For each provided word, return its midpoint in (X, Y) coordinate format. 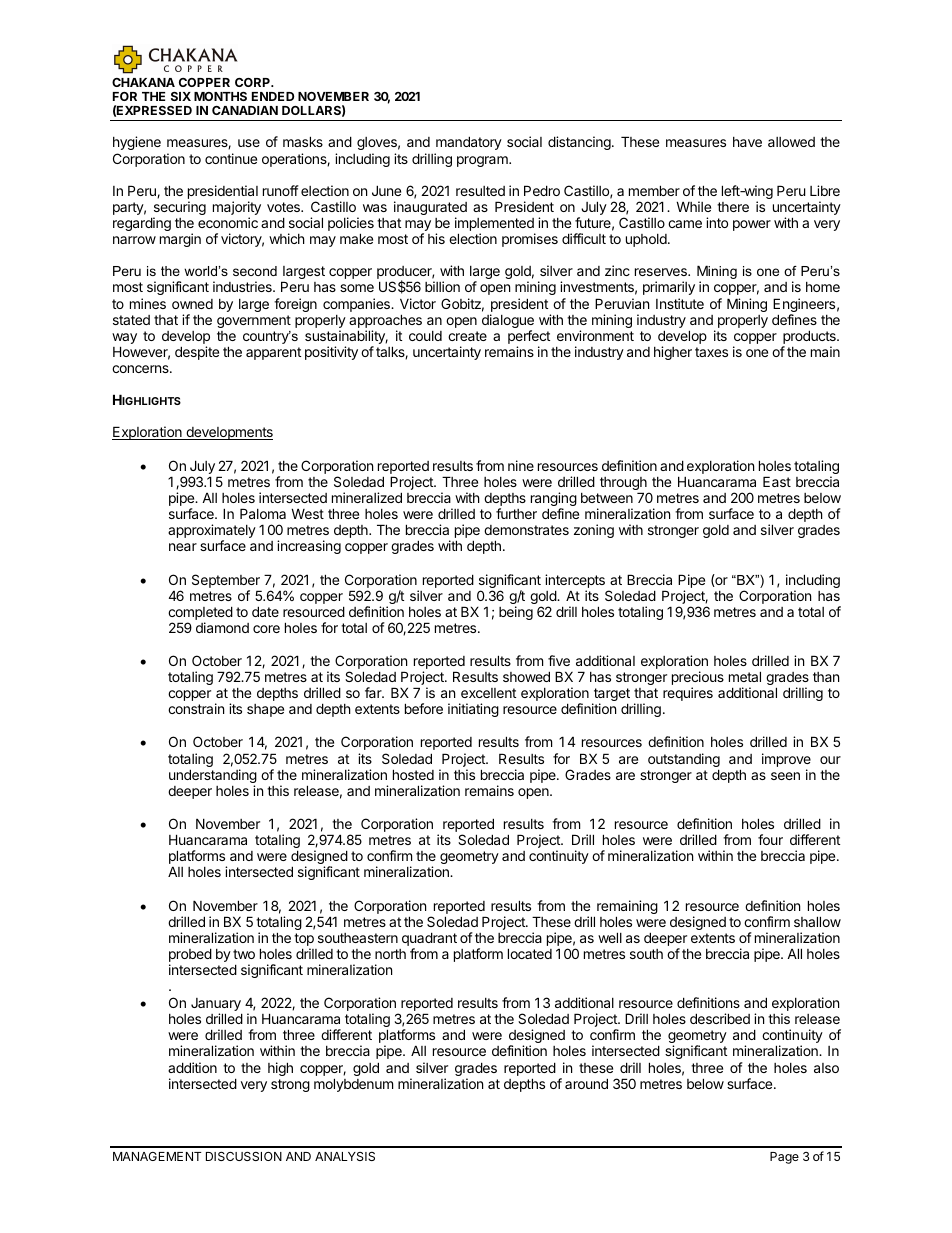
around (586, 1083)
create (467, 336)
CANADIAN (245, 110)
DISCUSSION (244, 1156)
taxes (711, 352)
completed (200, 613)
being (516, 613)
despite (197, 353)
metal (745, 676)
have (747, 142)
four (770, 839)
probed (190, 956)
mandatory (469, 143)
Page (784, 1158)
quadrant (429, 940)
